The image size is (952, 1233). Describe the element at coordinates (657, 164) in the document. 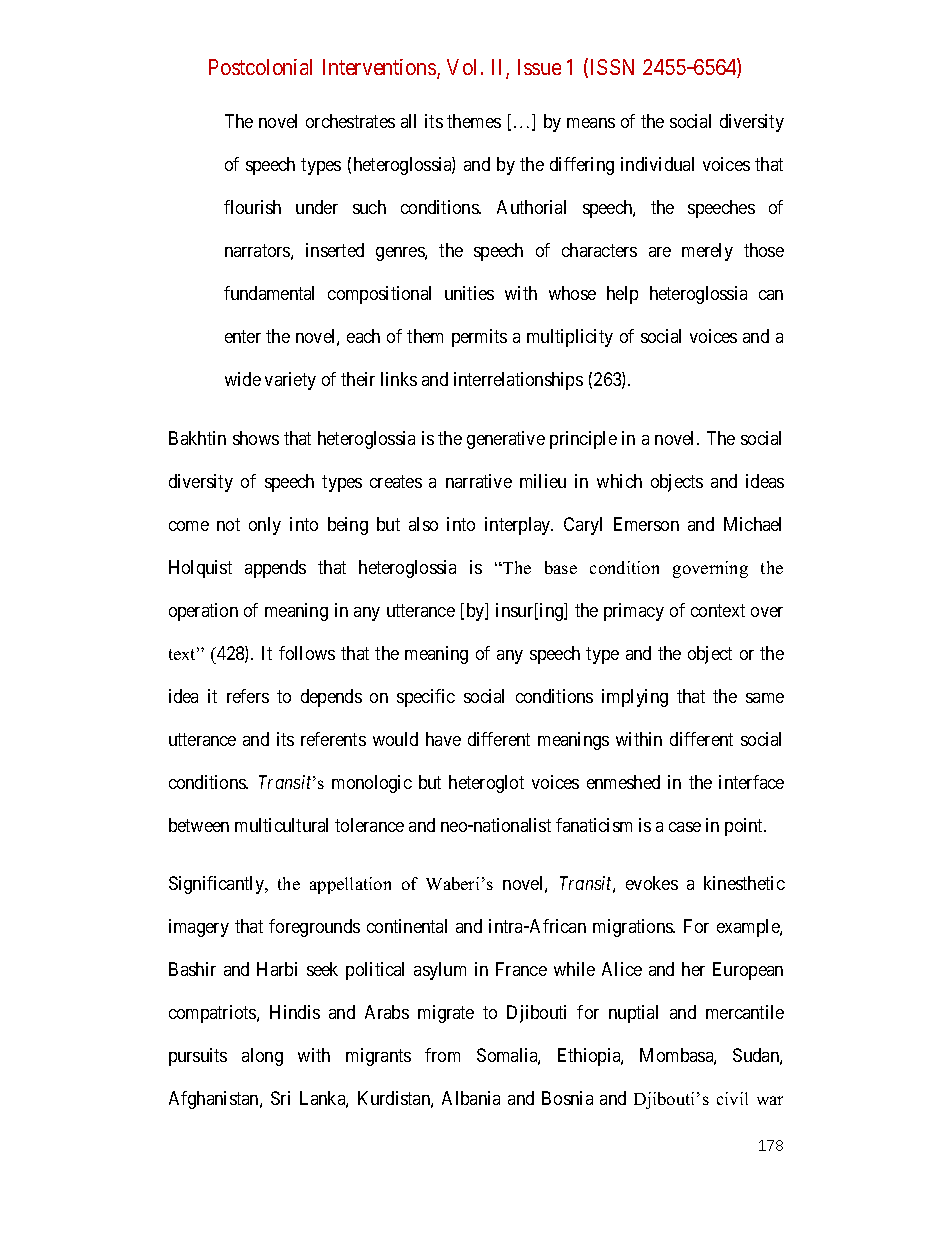

I see `individual` at that location.
